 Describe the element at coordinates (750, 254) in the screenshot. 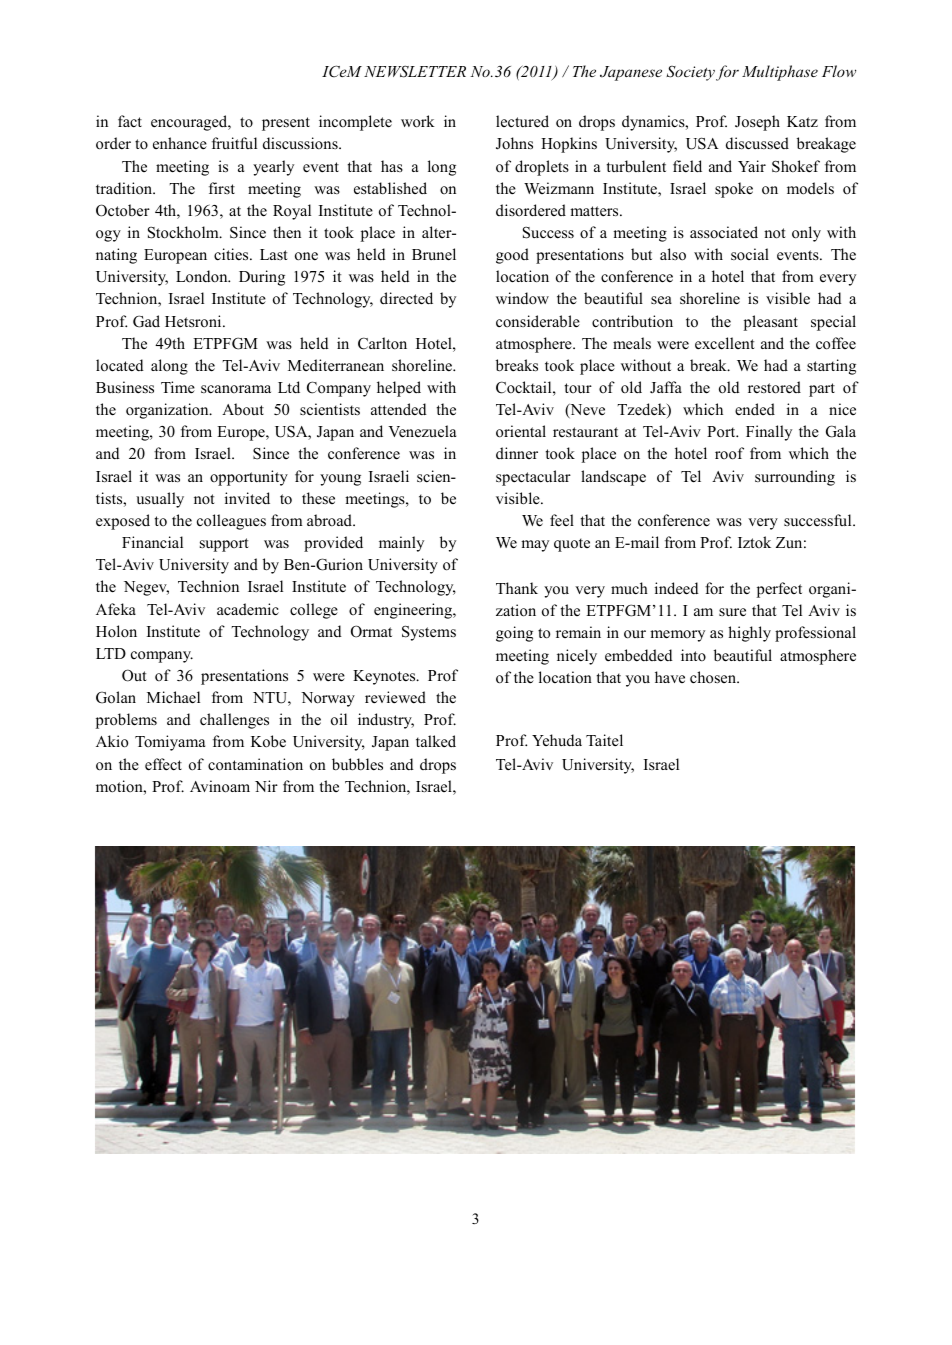

I see `social` at that location.
